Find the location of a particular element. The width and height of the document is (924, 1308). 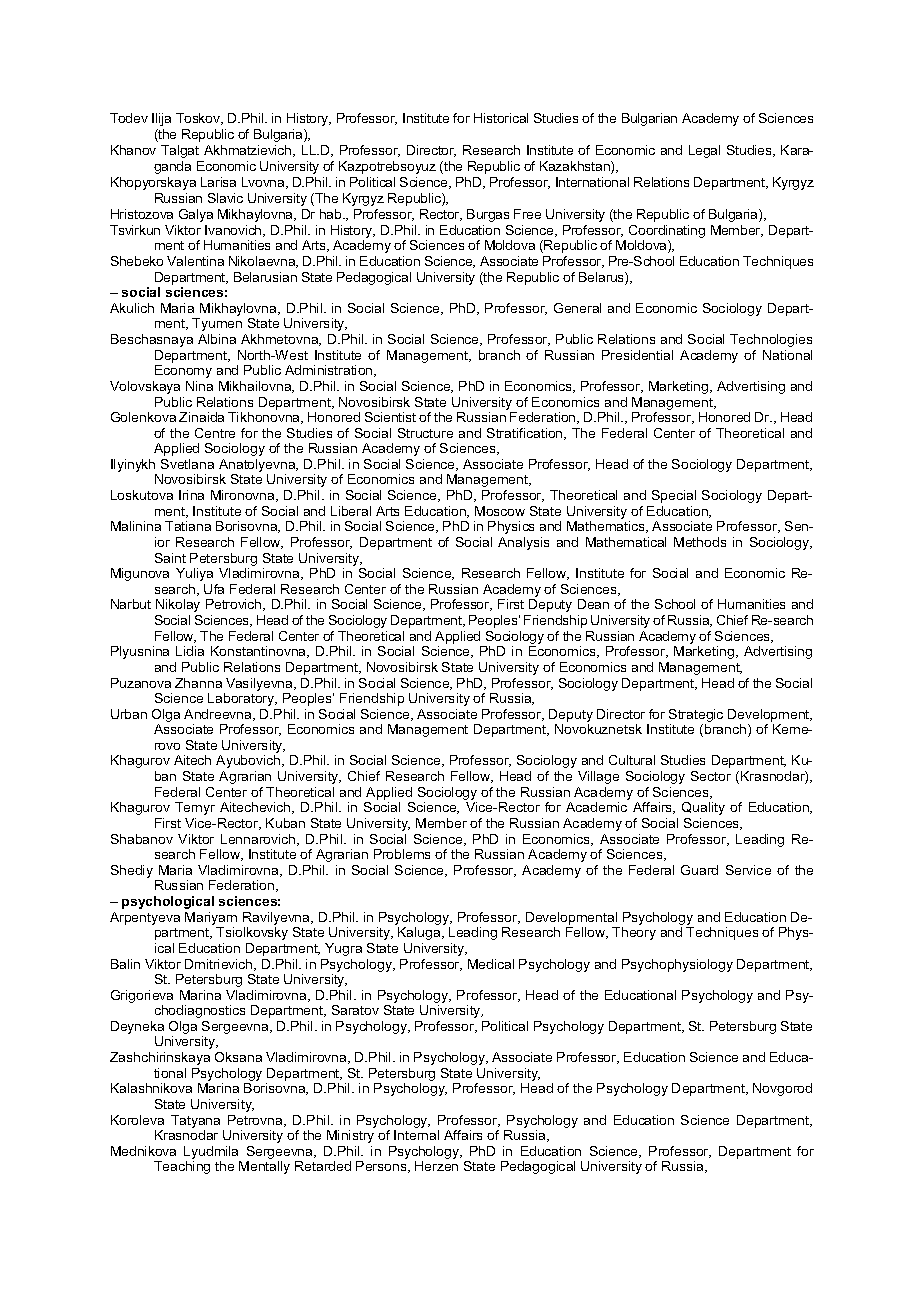

Burgas is located at coordinates (488, 215).
